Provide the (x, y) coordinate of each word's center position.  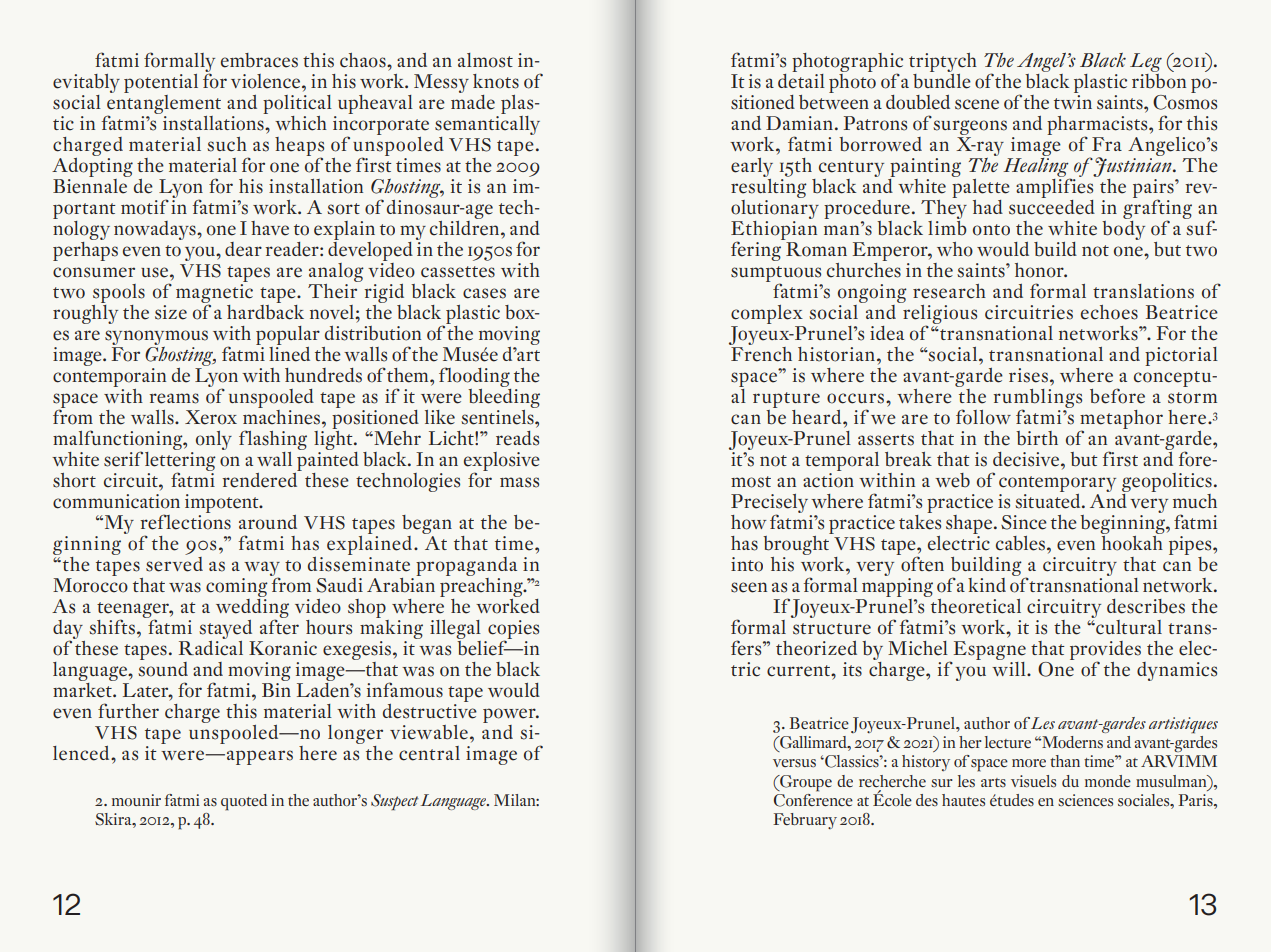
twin (1073, 102)
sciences (1085, 800)
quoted (244, 802)
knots (496, 81)
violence (267, 81)
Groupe (805, 783)
